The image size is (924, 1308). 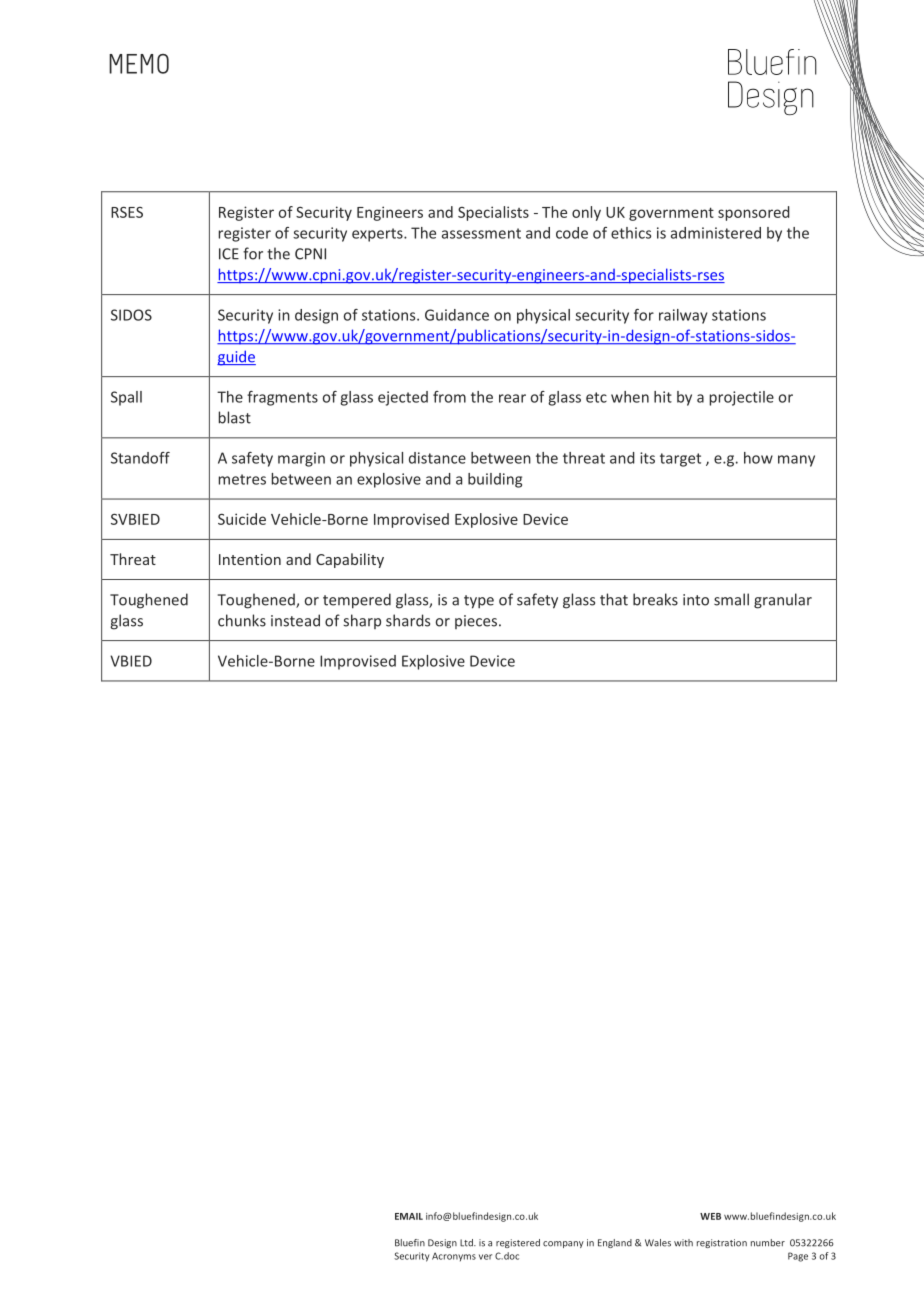 I want to click on company, so click(x=563, y=1244).
